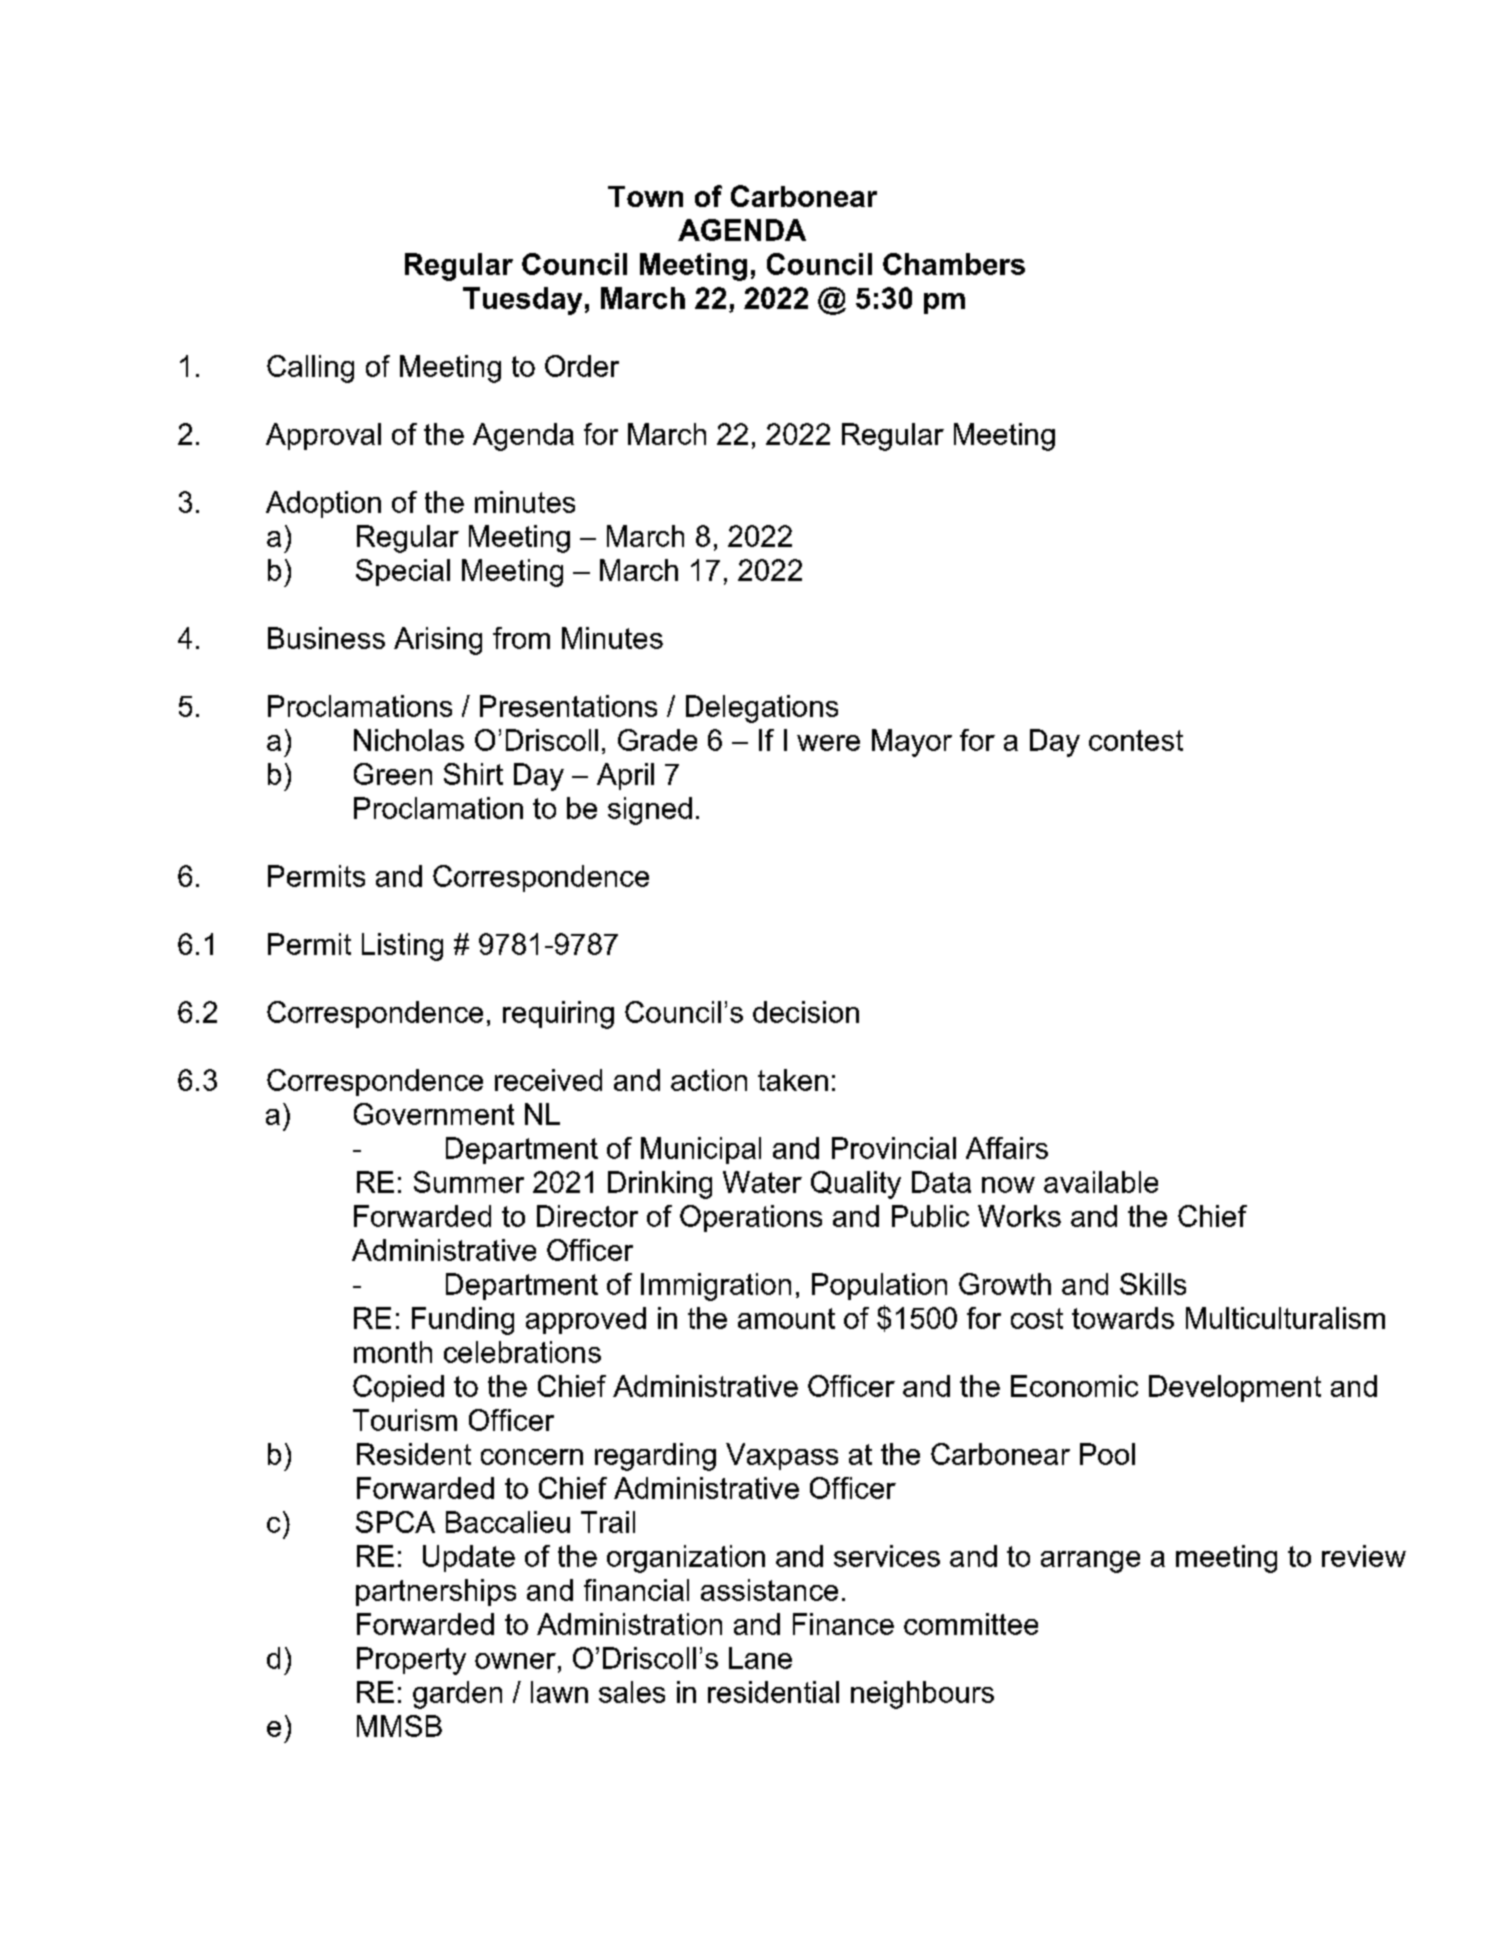 The image size is (1507, 1951). What do you see at coordinates (473, 774) in the screenshot?
I see `Shirt` at bounding box center [473, 774].
